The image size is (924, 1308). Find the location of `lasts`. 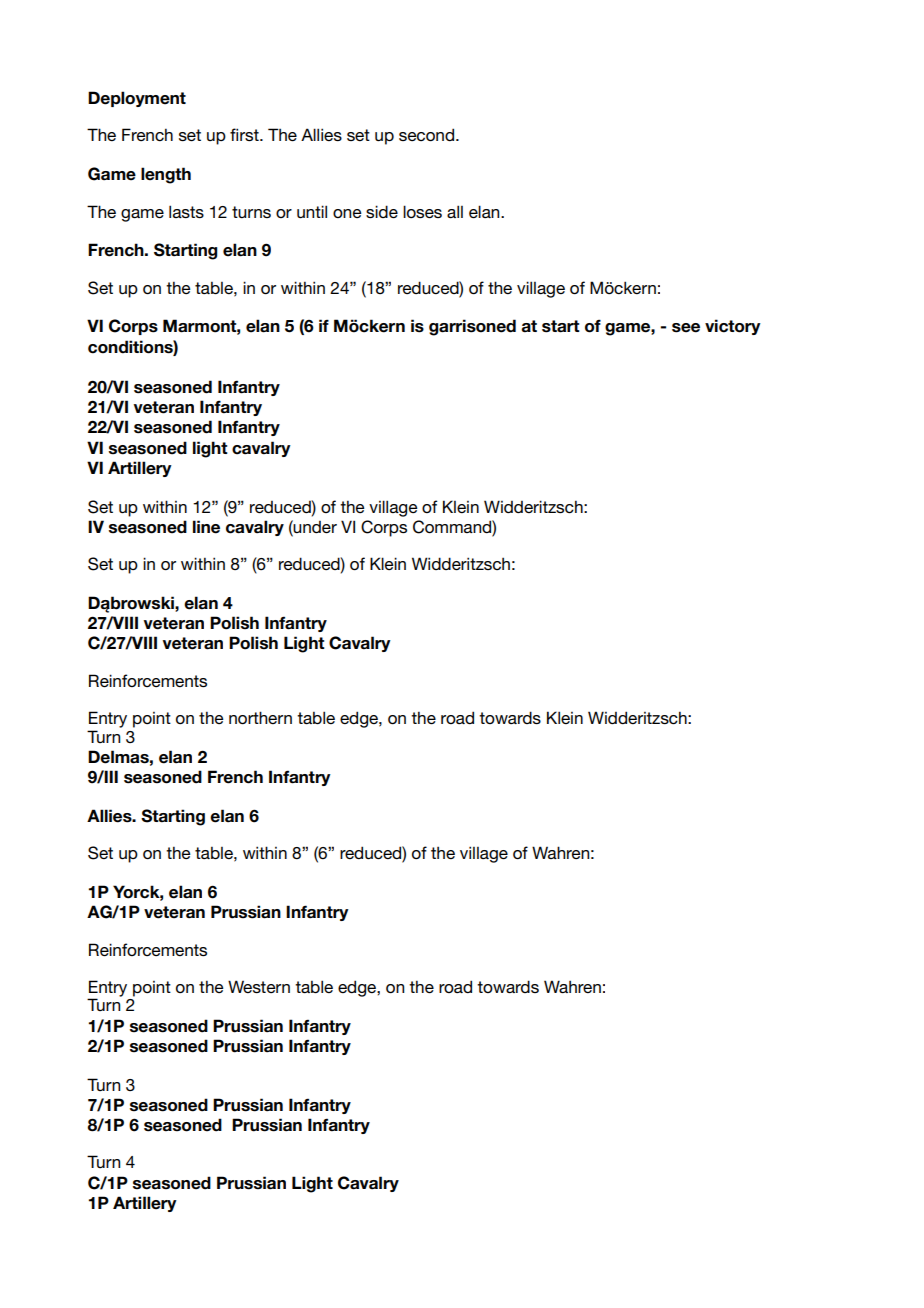

lasts is located at coordinates (186, 211).
